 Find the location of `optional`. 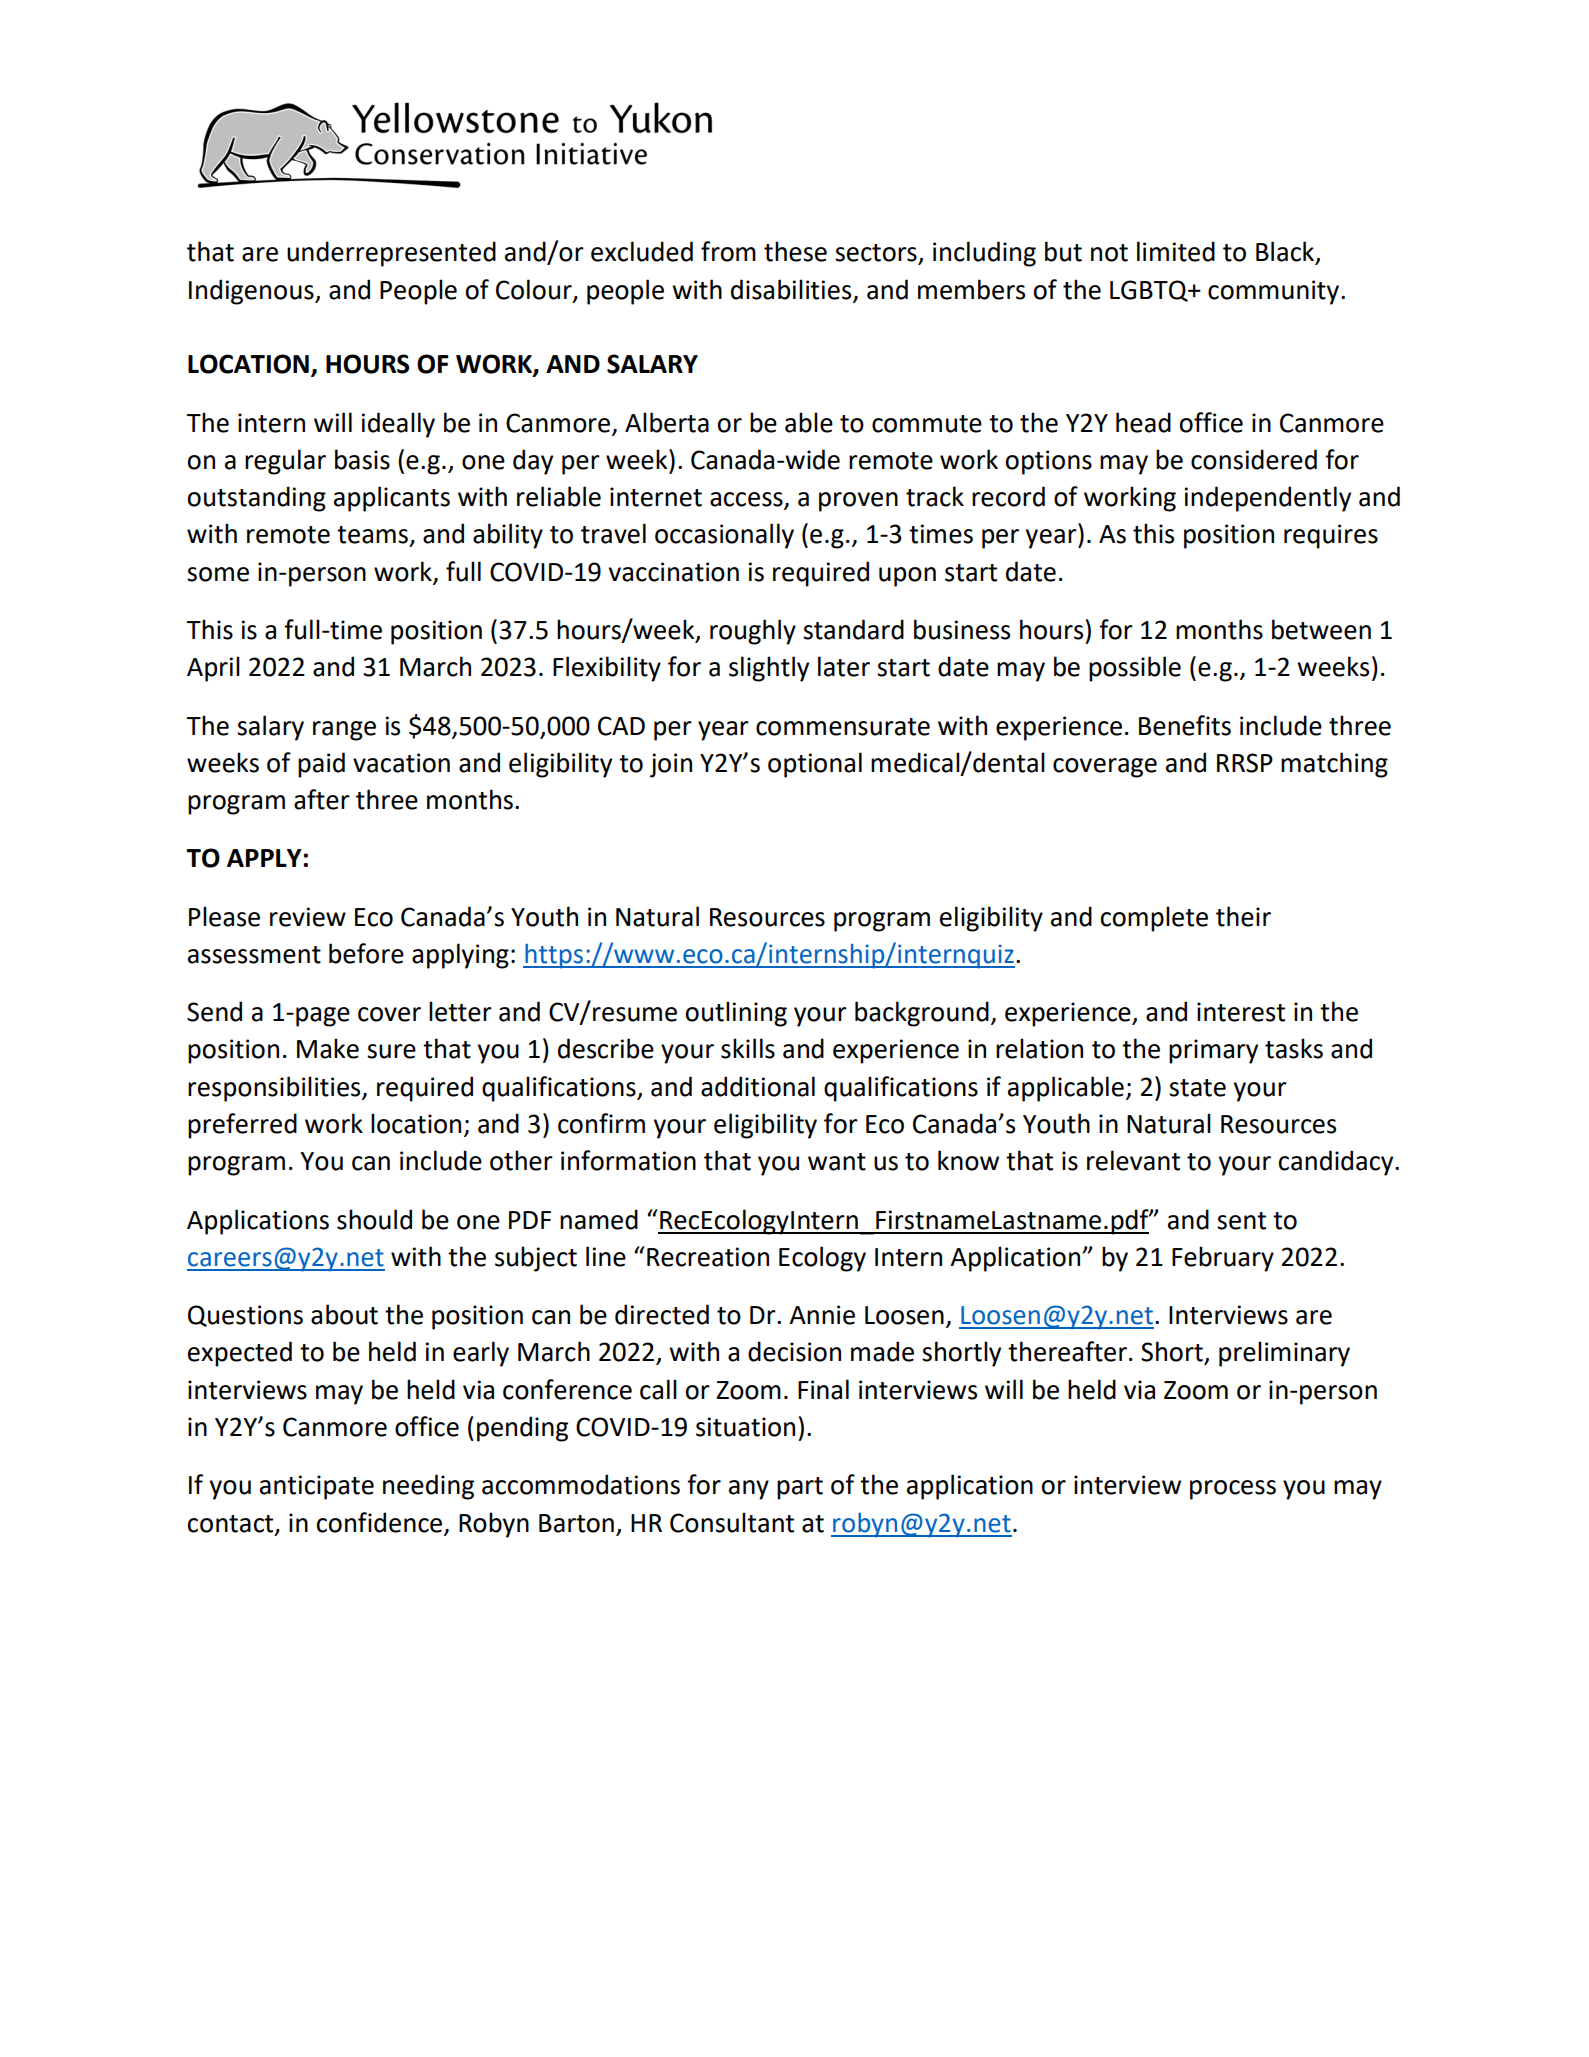

optional is located at coordinates (815, 765).
